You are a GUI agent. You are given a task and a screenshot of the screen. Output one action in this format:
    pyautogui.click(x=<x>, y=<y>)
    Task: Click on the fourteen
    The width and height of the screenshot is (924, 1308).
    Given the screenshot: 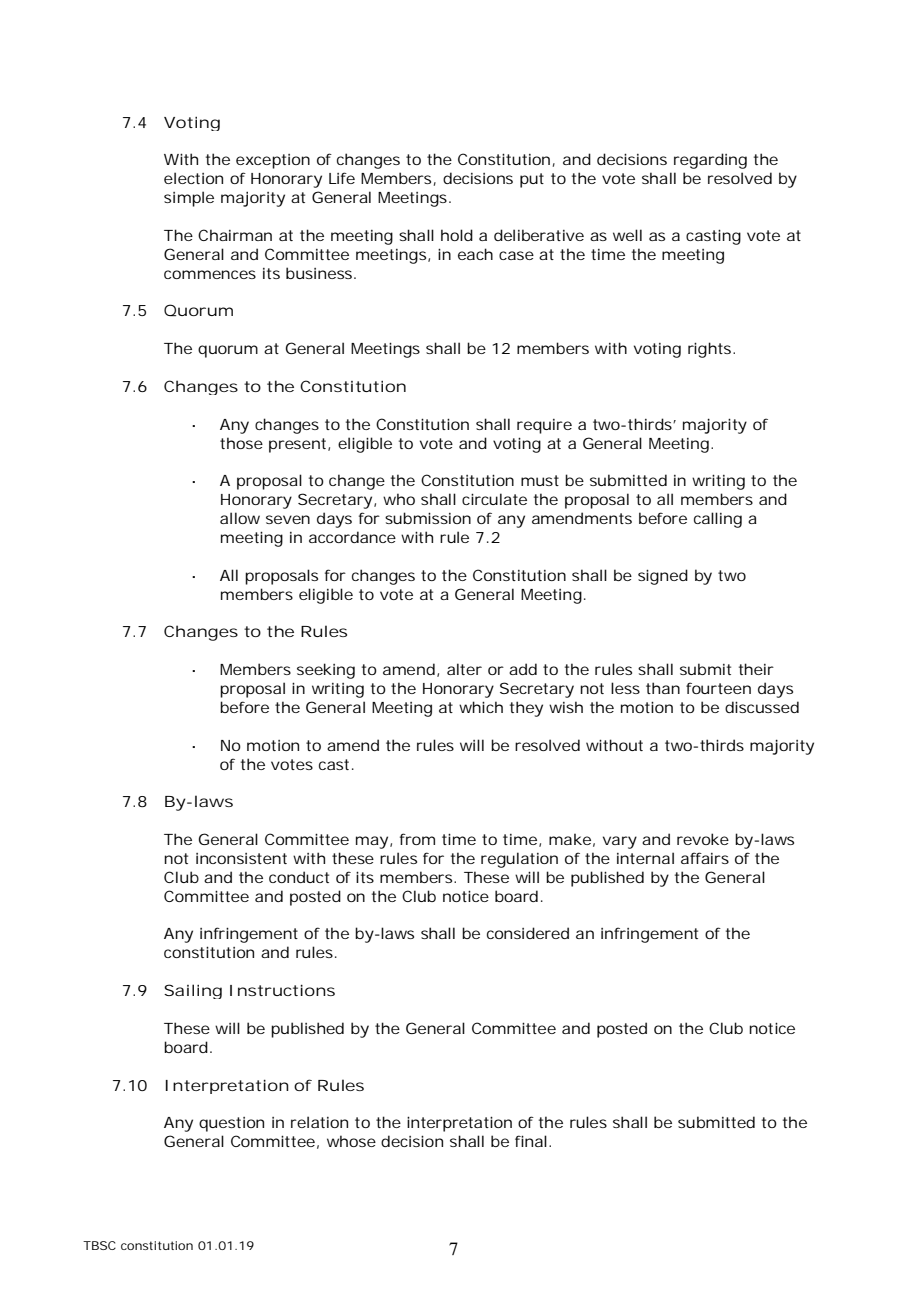 What is the action you would take?
    pyautogui.click(x=718, y=688)
